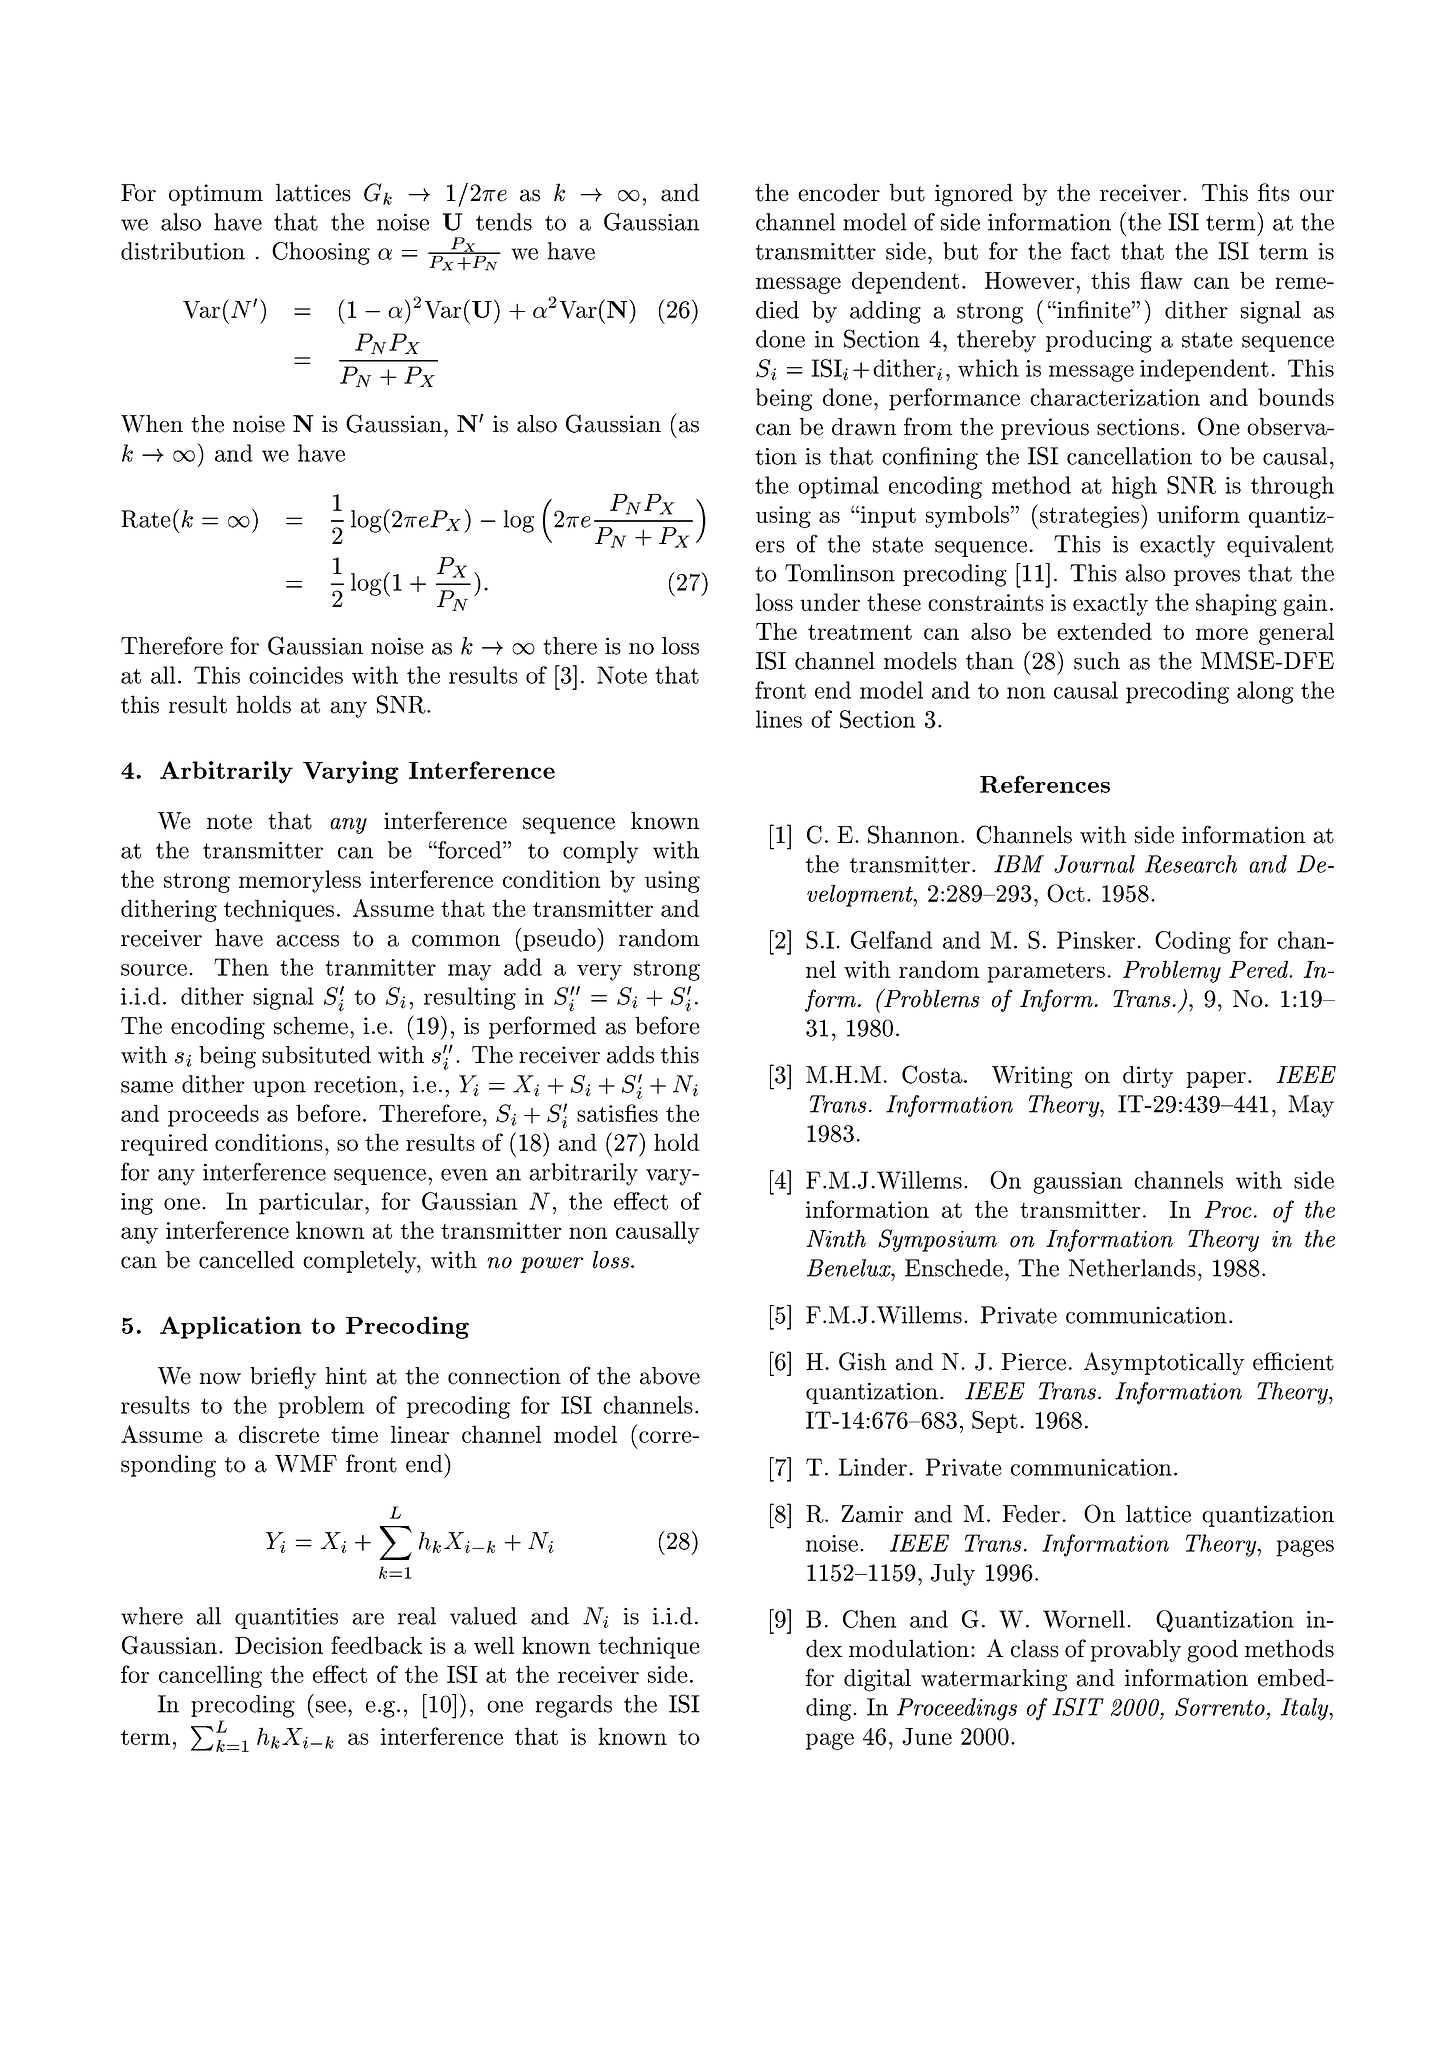 This document has width=1456, height=2061. Describe the element at coordinates (241, 967) in the document. I see `Then` at that location.
